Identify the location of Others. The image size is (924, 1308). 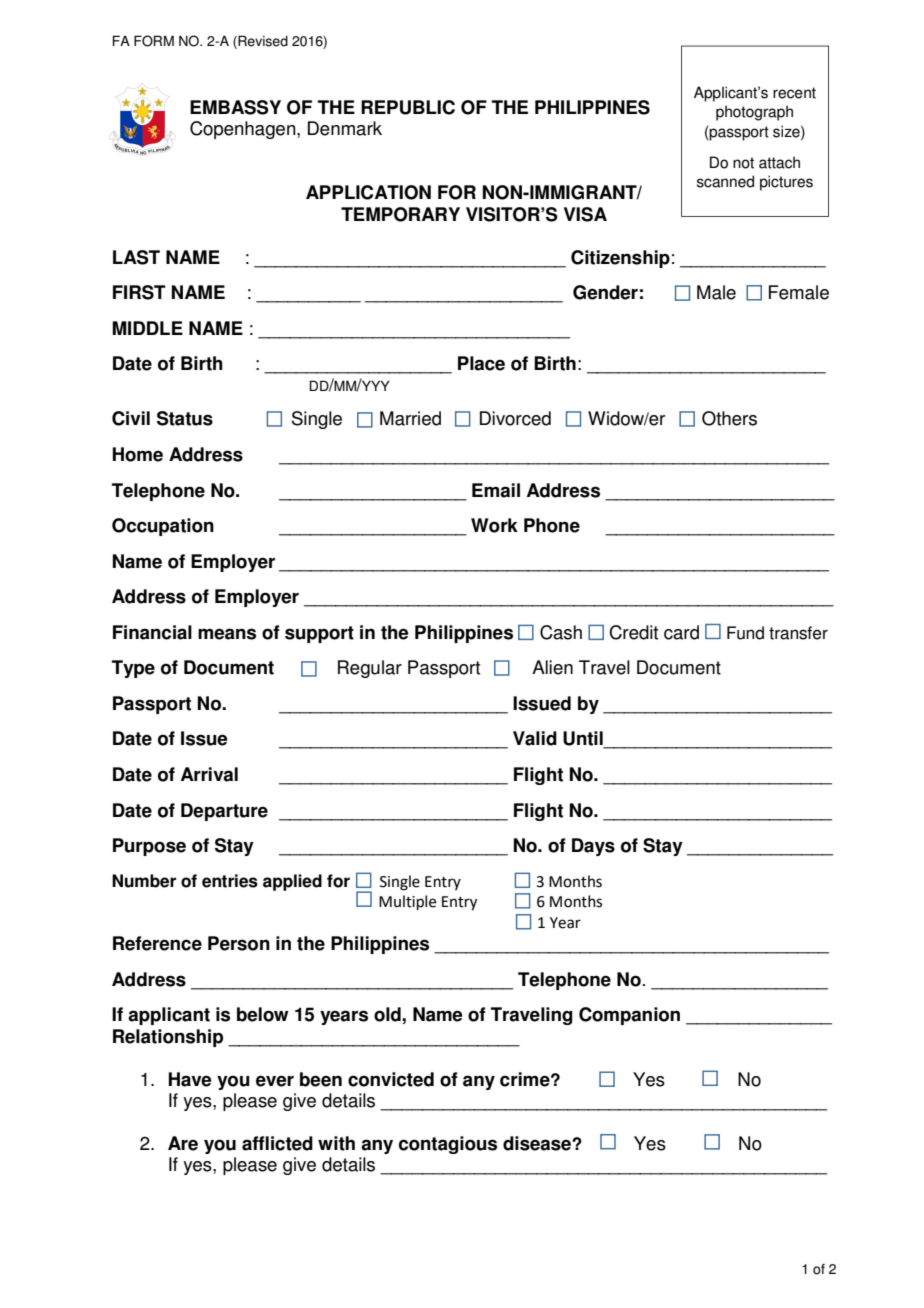
(729, 418).
